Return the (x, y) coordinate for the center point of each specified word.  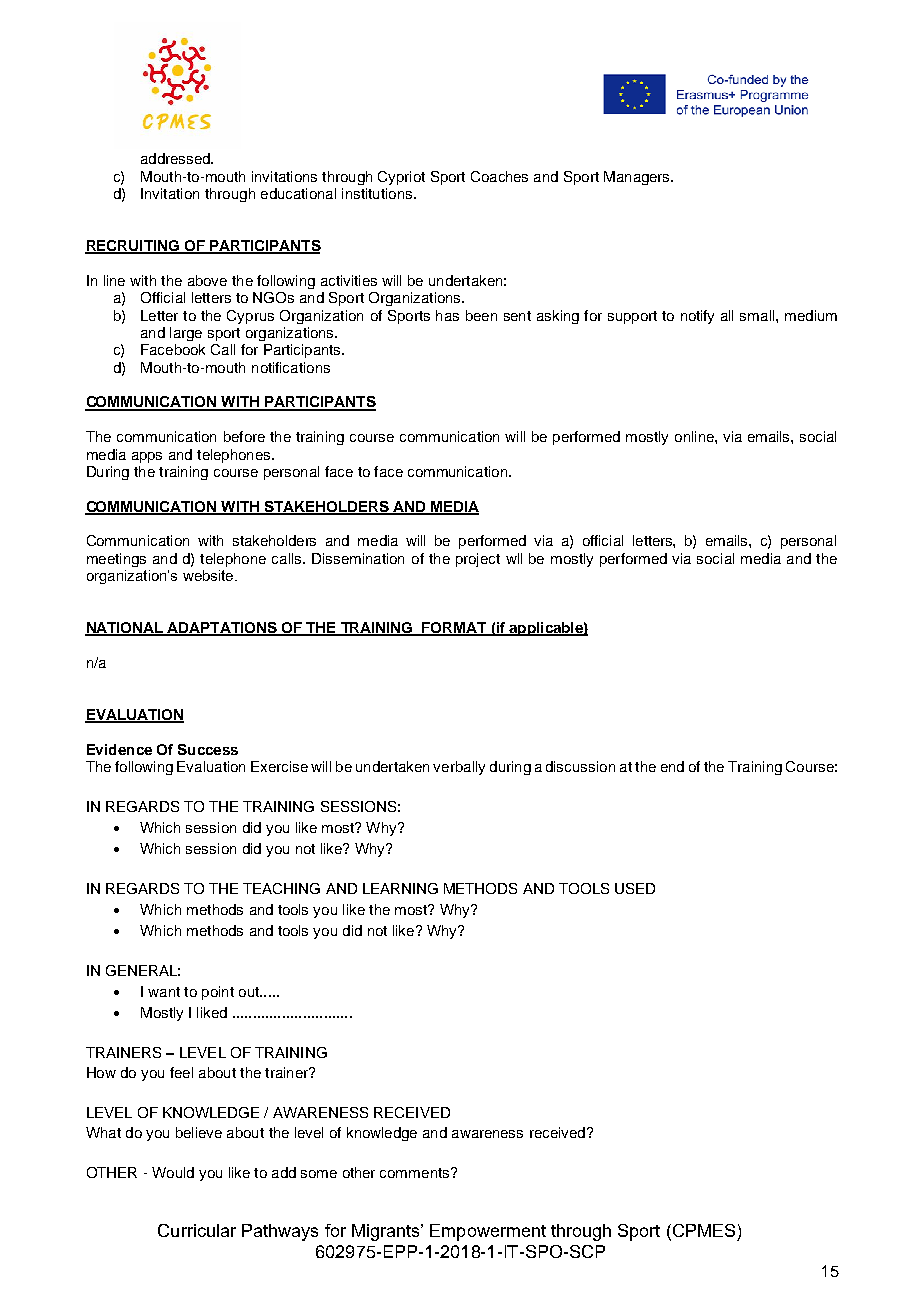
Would (173, 1172)
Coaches (499, 176)
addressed (176, 158)
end (672, 766)
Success (208, 749)
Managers (638, 178)
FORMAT (455, 629)
